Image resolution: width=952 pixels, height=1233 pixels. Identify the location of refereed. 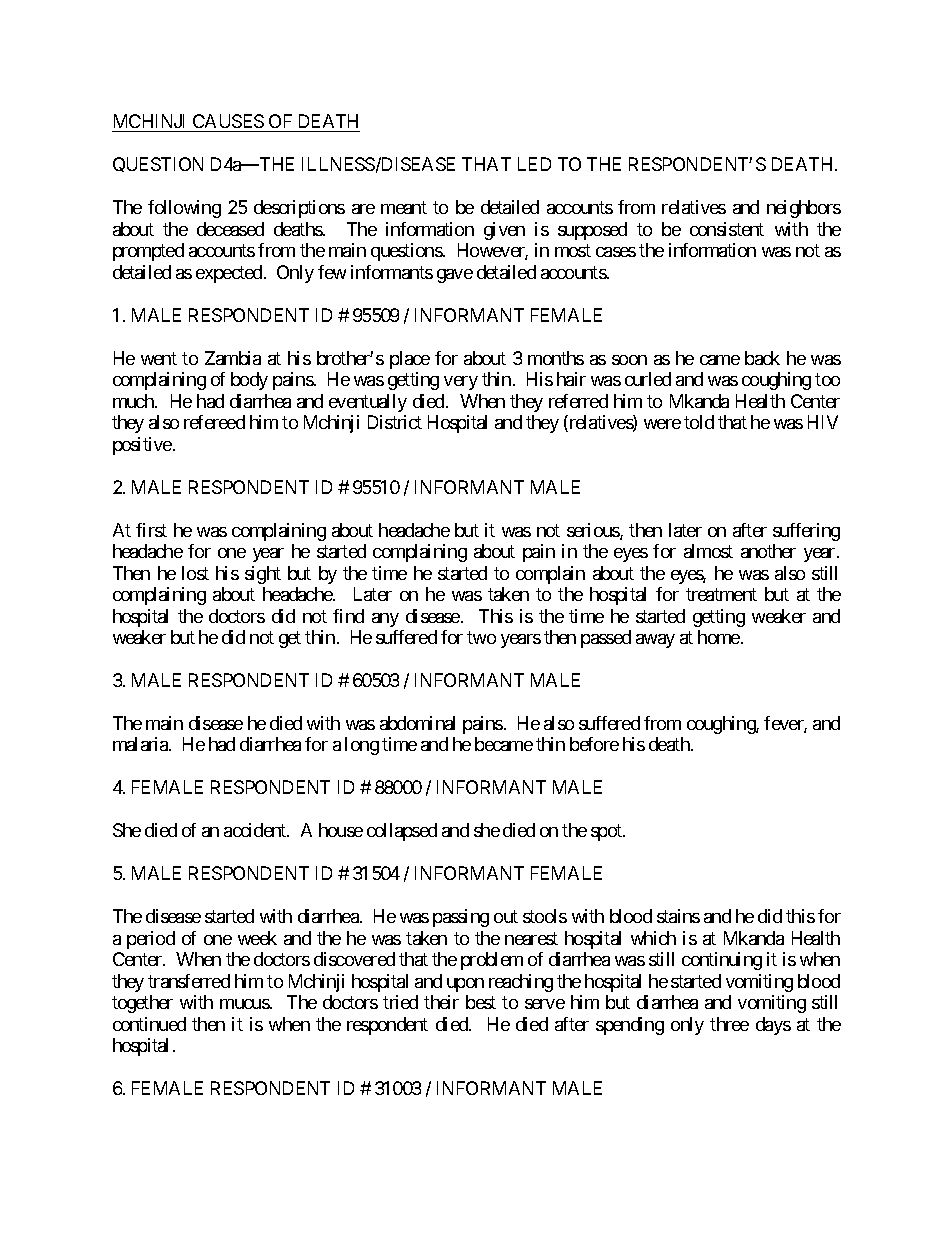
(214, 422).
